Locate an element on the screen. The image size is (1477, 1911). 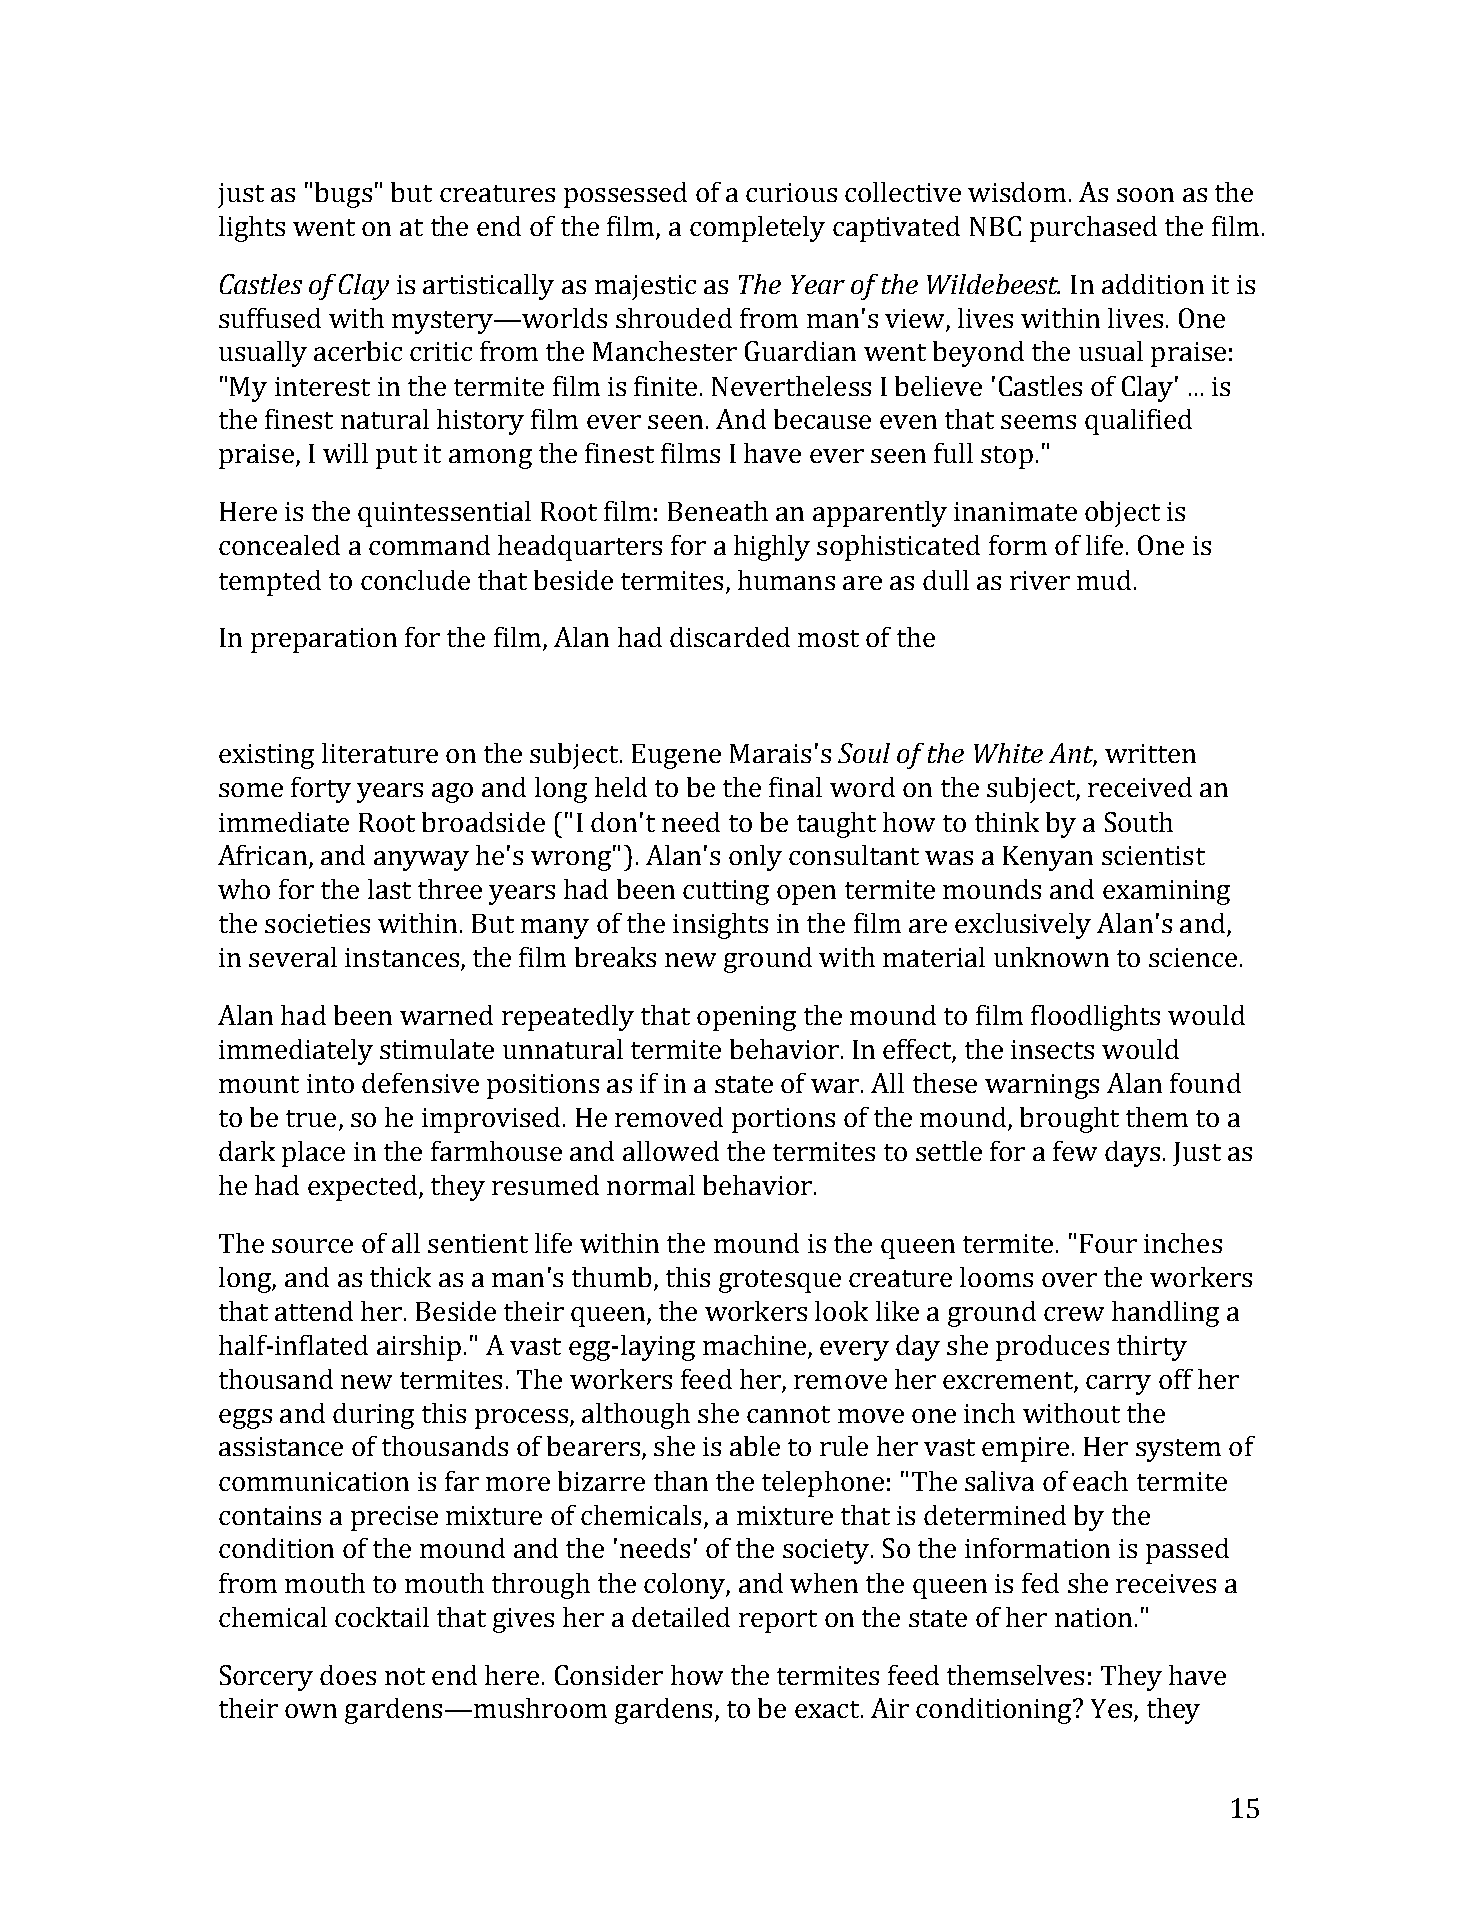
insights is located at coordinates (720, 926).
